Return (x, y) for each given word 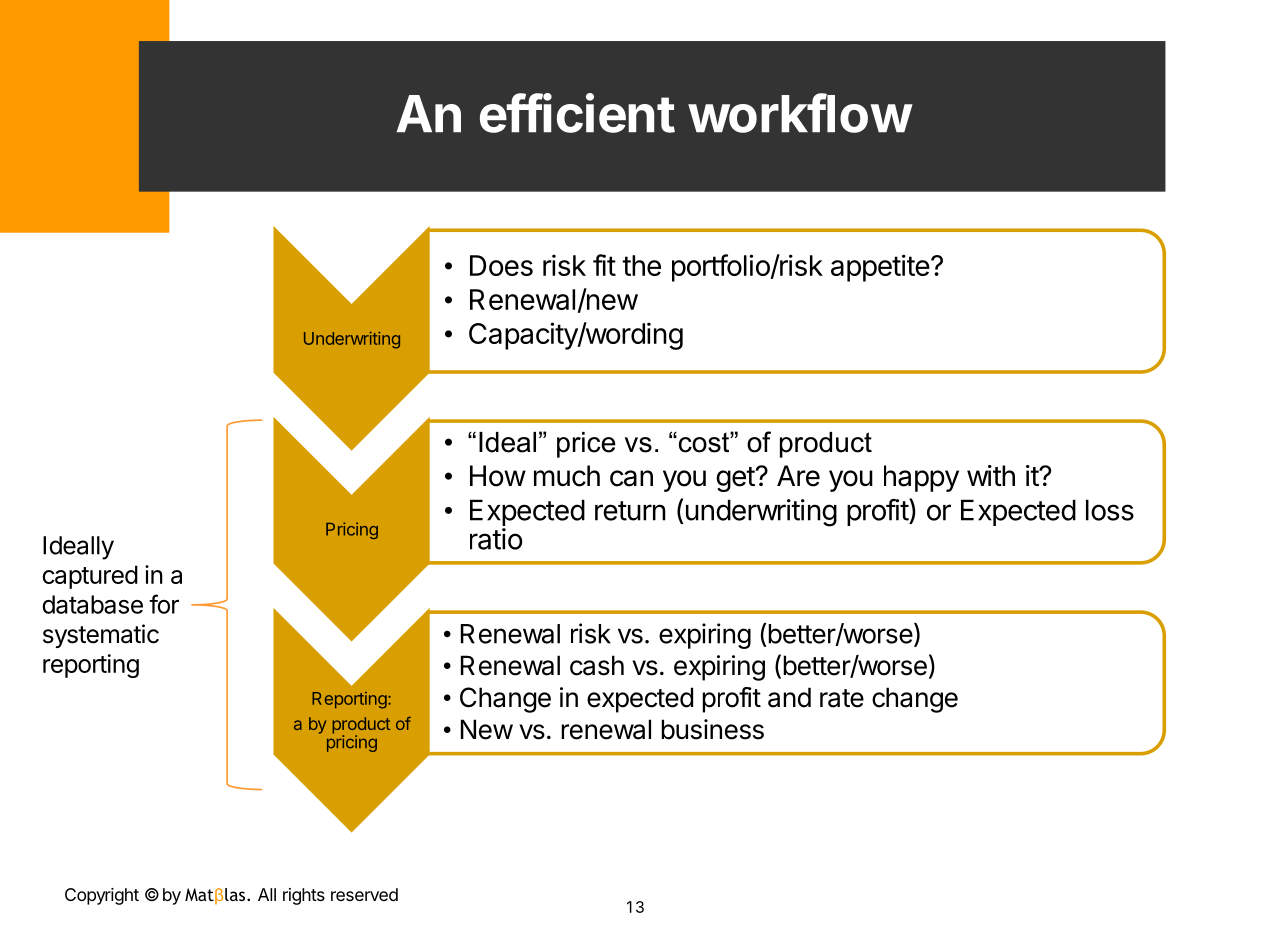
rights (304, 896)
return (630, 511)
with (991, 475)
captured (90, 577)
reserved (364, 894)
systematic (101, 636)
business (712, 729)
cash (597, 665)
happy (921, 478)
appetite (880, 268)
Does (501, 265)
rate (842, 698)
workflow (800, 113)
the (641, 265)
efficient (577, 113)
